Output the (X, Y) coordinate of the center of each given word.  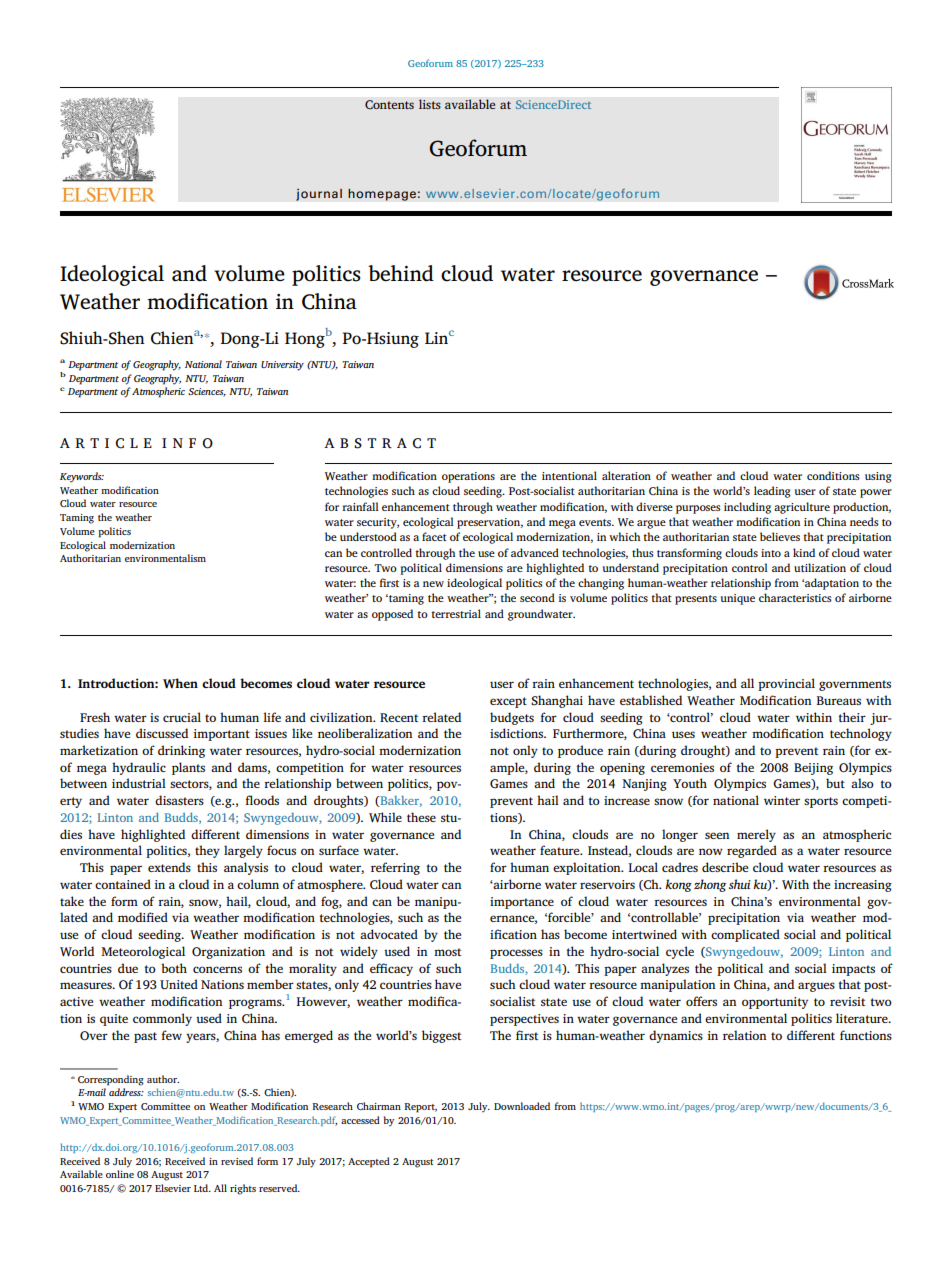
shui (740, 884)
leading (772, 492)
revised (237, 1161)
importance (522, 903)
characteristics (795, 597)
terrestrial (456, 613)
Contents (389, 105)
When (180, 683)
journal (319, 194)
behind (401, 273)
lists (430, 104)
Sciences (207, 392)
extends (169, 867)
